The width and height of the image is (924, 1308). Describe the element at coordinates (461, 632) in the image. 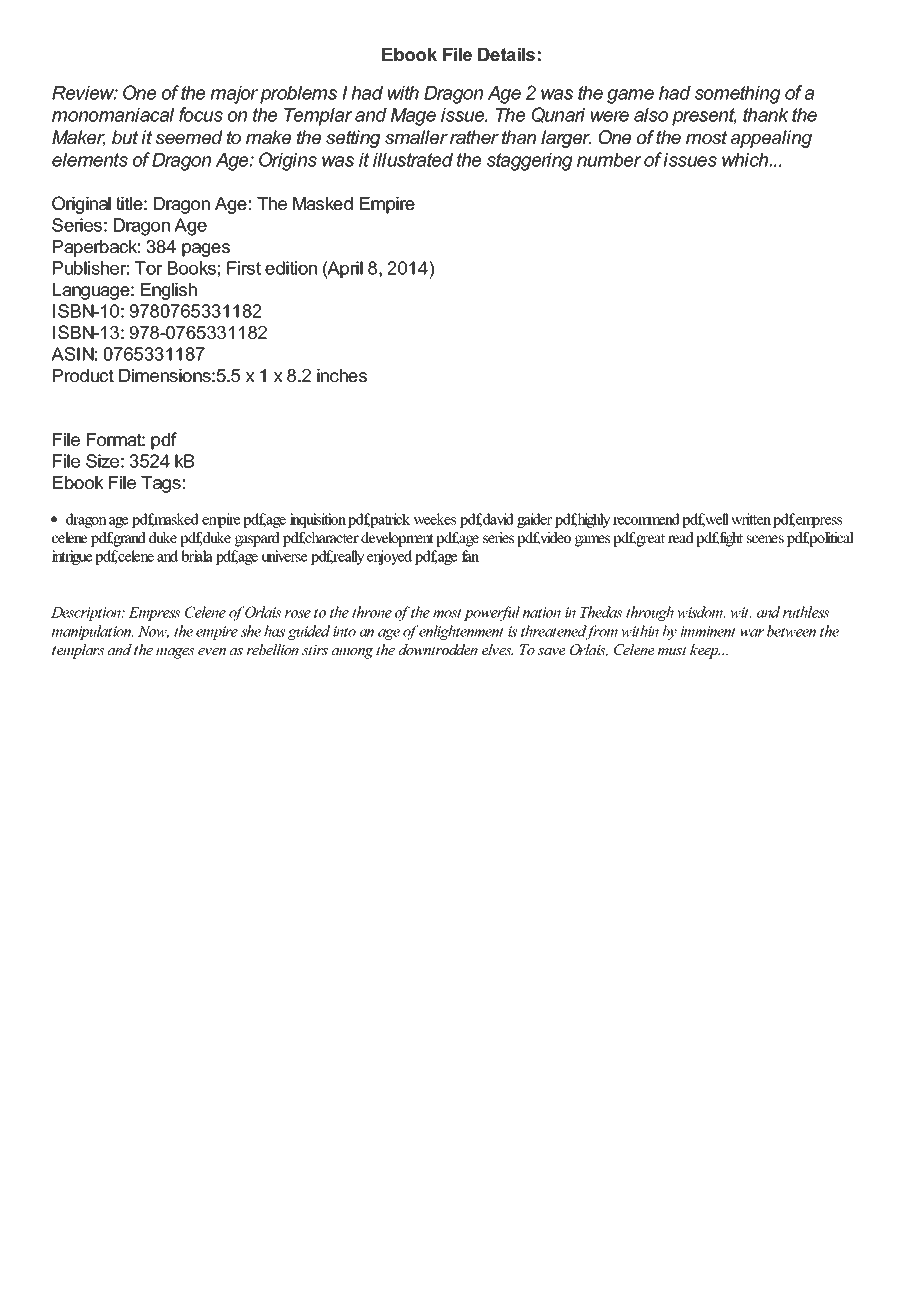

I see `enlightenment` at that location.
